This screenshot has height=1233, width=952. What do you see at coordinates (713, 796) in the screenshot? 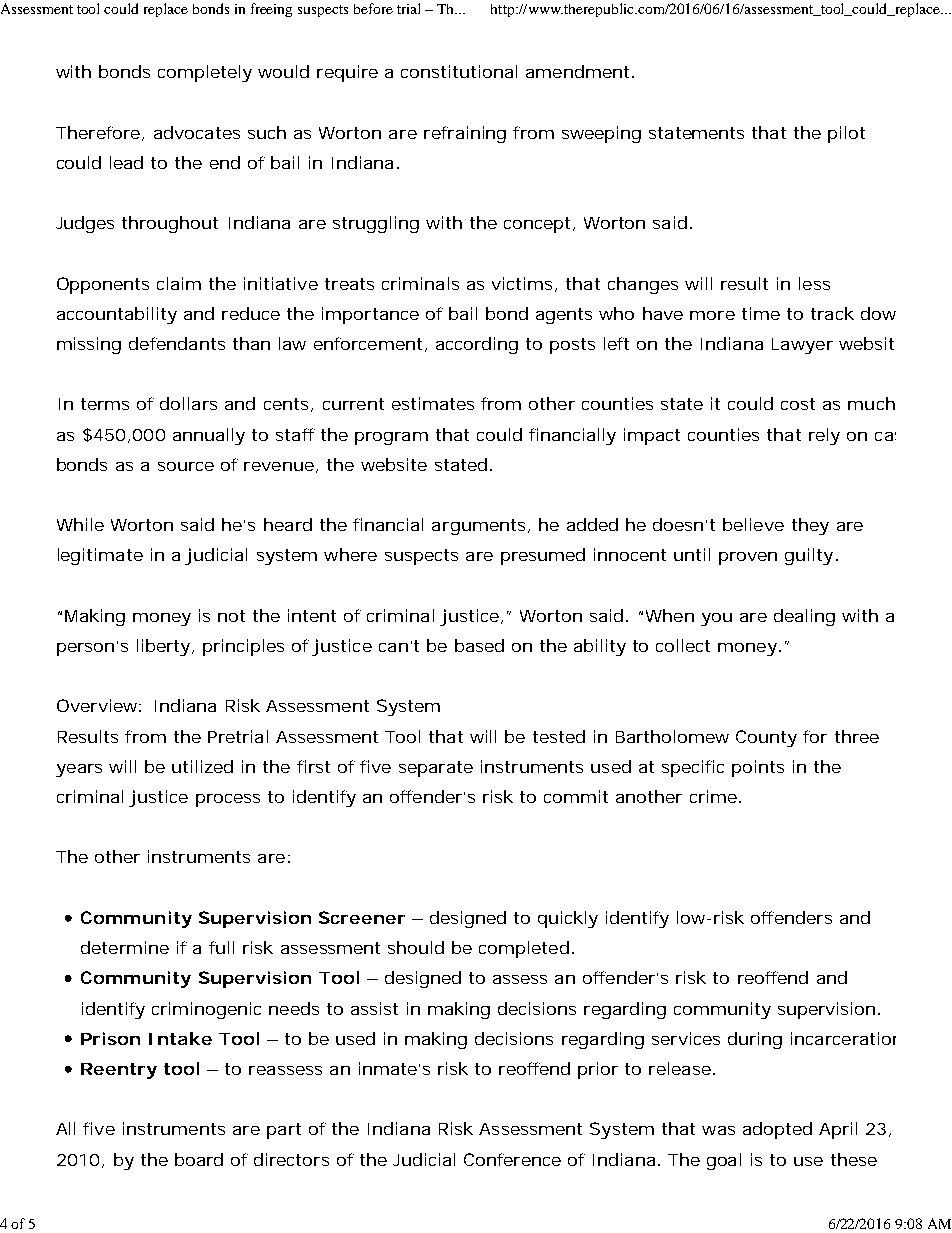
I see `crime` at bounding box center [713, 796].
